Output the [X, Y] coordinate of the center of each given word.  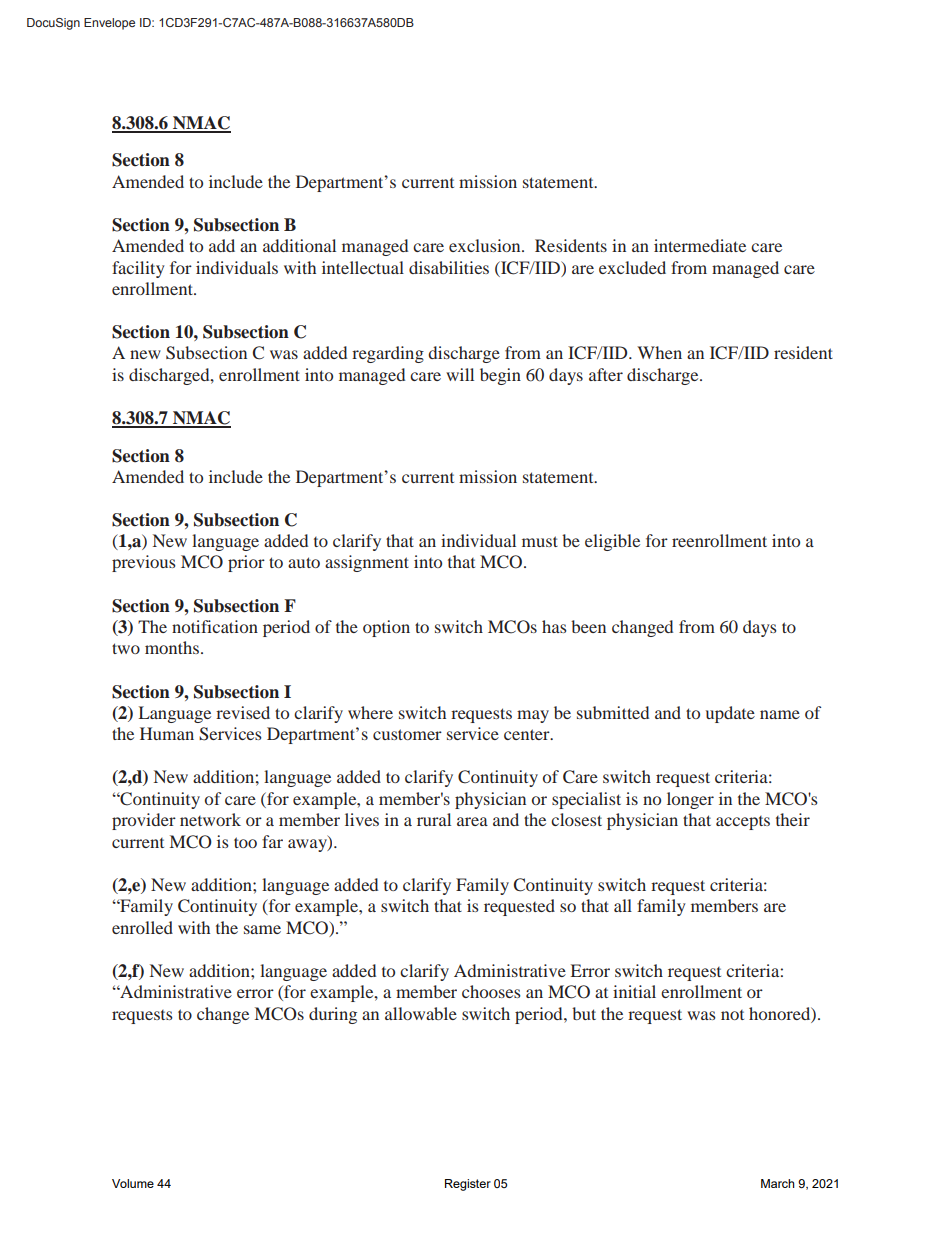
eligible [612, 542]
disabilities [449, 267]
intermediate [700, 245]
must [540, 541]
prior [246, 563]
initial [634, 991]
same [262, 929]
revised [243, 712]
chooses [491, 991]
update [730, 714]
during [333, 1015]
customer [407, 734]
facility [138, 269]
